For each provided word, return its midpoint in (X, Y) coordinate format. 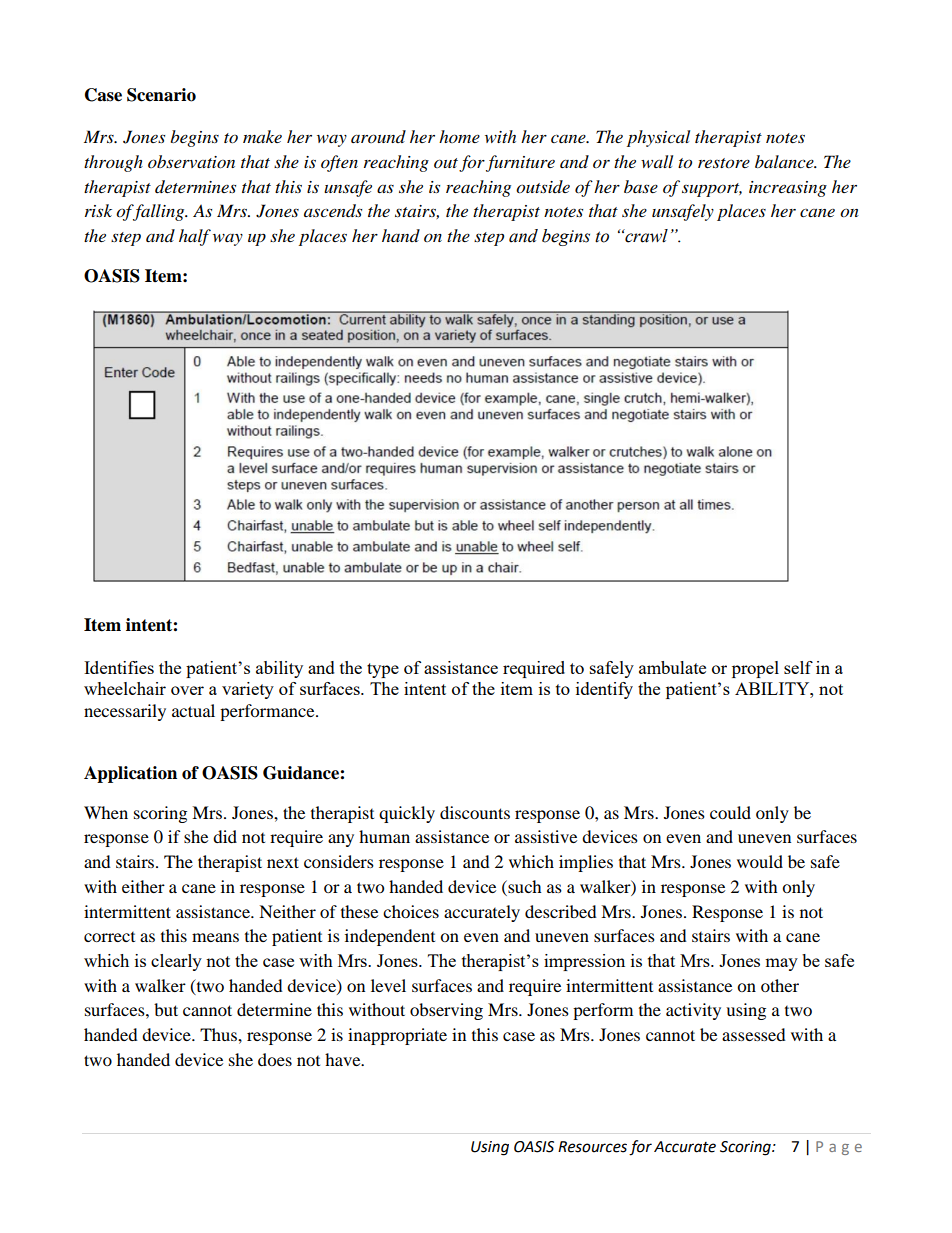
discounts (475, 812)
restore (724, 163)
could (730, 812)
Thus (219, 1034)
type (383, 670)
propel (755, 669)
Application (130, 774)
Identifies (119, 667)
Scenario (161, 95)
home (459, 136)
